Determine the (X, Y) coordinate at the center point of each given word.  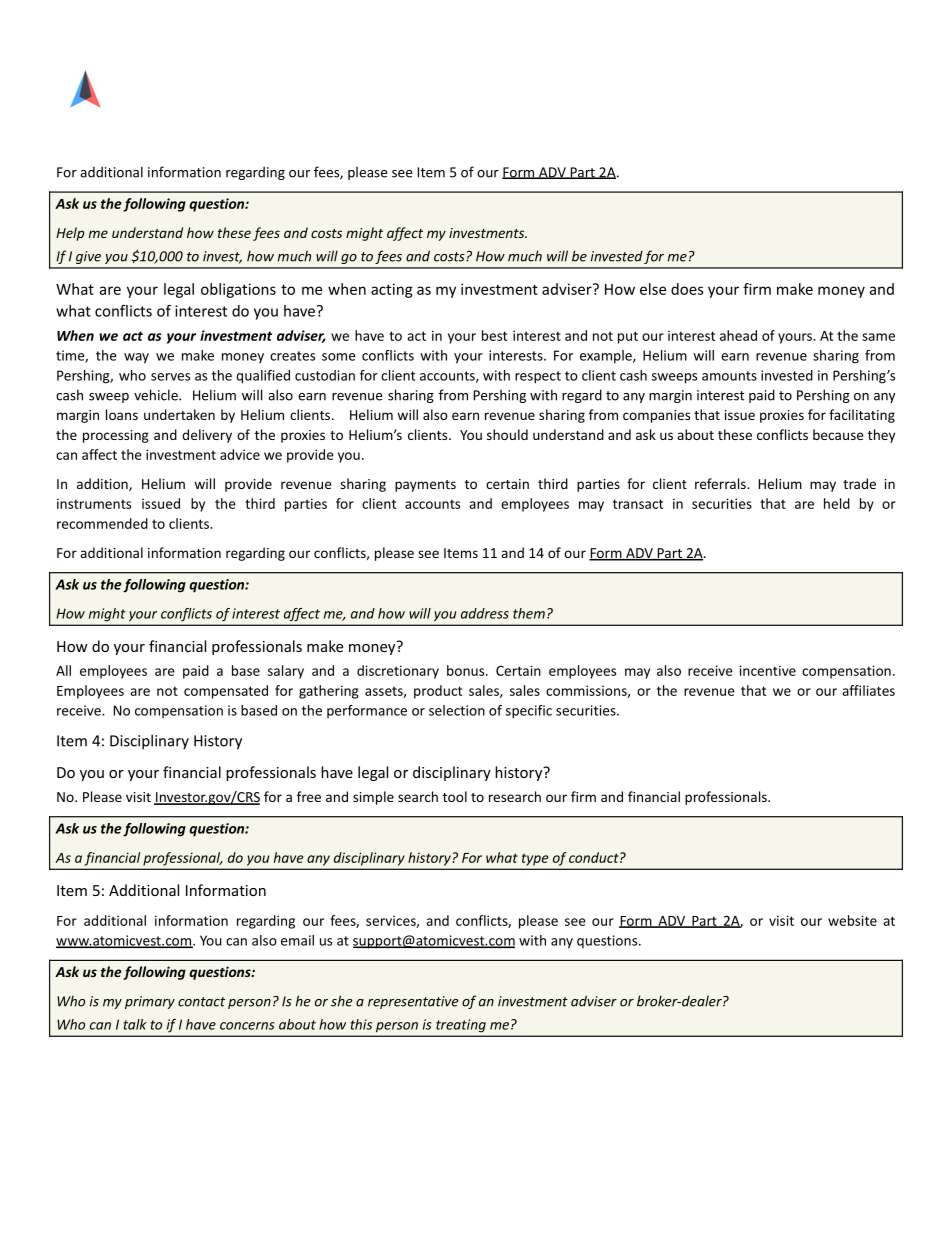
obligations (238, 290)
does (687, 289)
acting (392, 290)
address (485, 613)
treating (461, 1025)
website (852, 920)
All (63, 670)
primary (150, 1002)
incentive (767, 670)
